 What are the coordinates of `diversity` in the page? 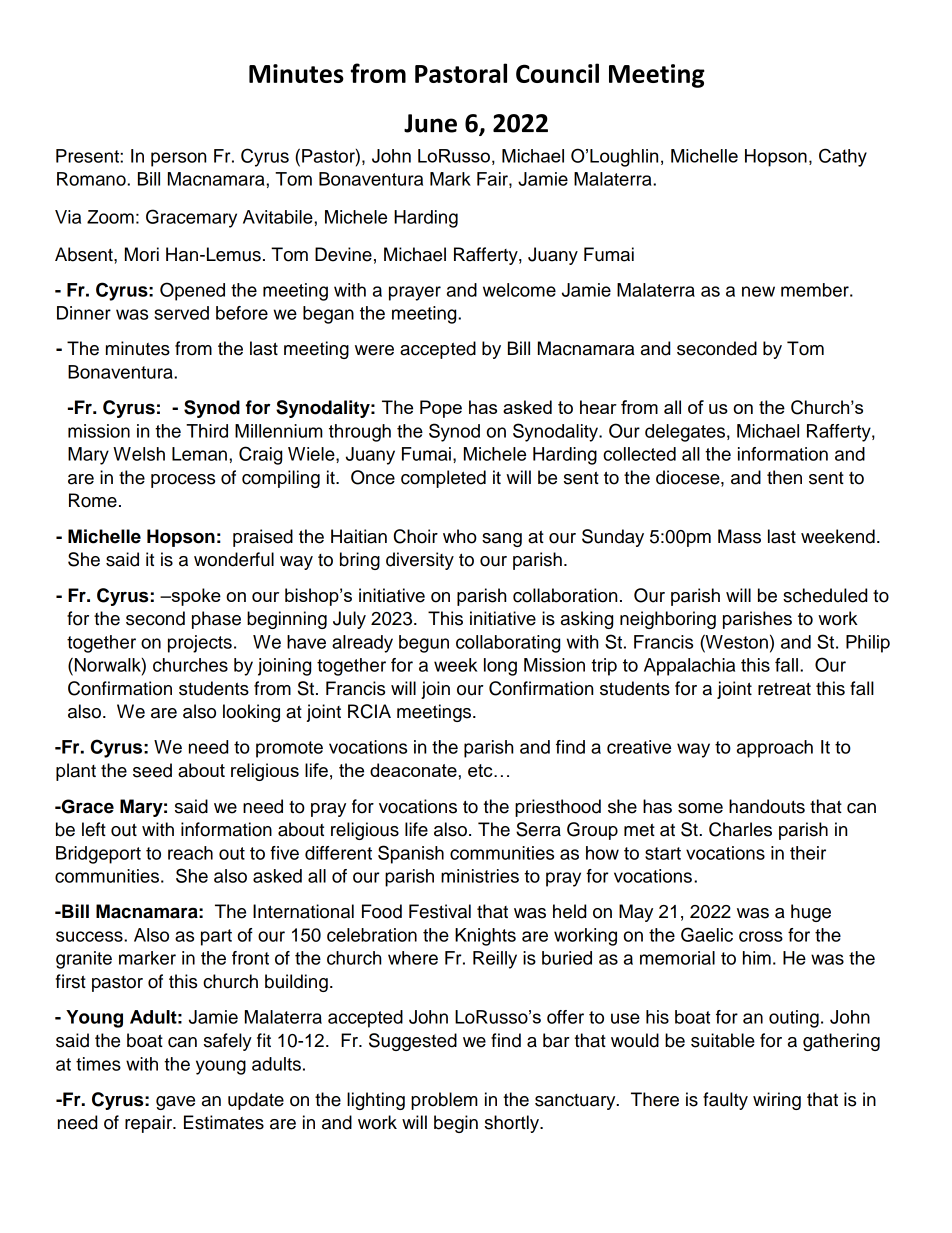 It's located at (420, 561).
